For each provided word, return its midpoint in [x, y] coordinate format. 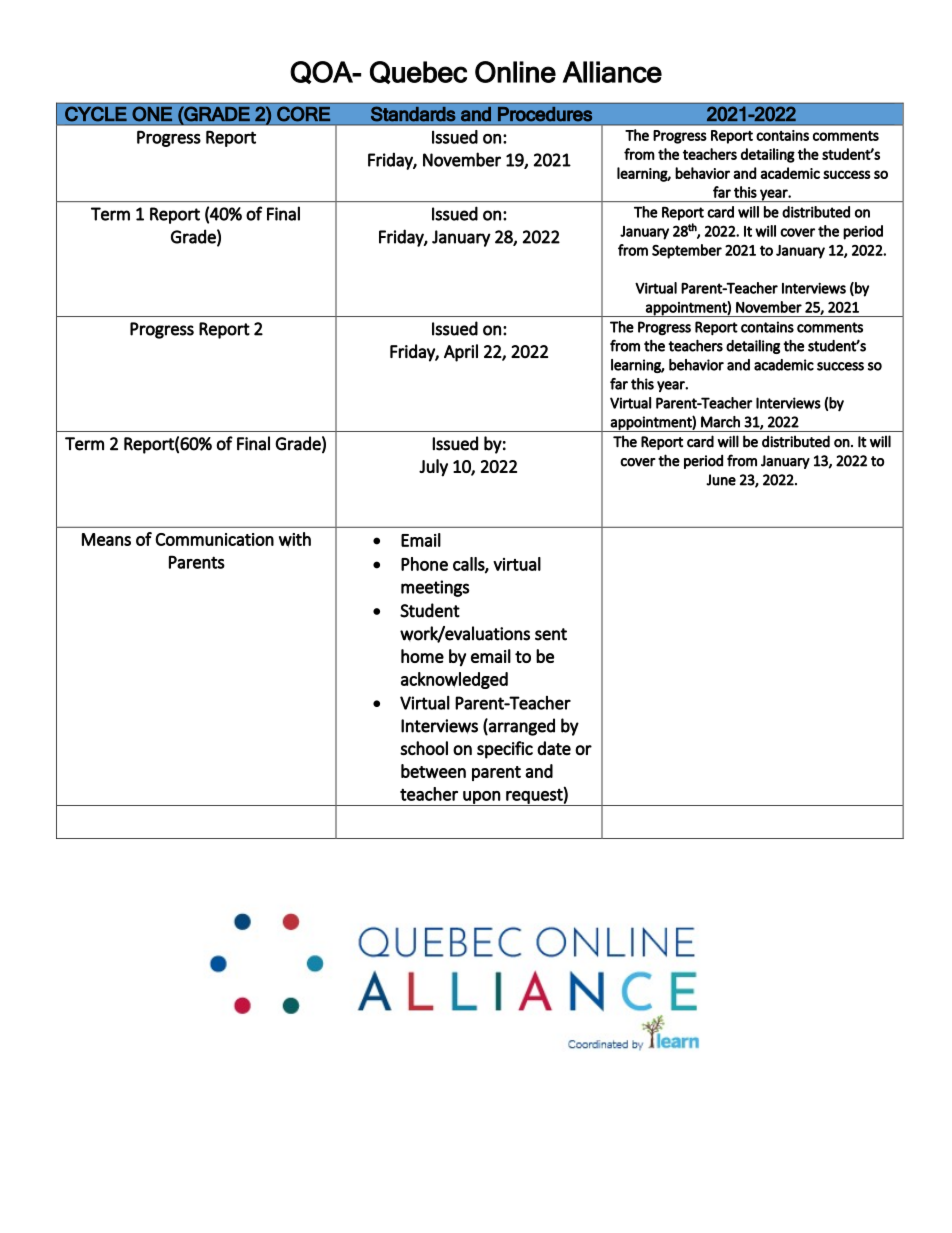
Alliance [612, 72]
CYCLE [96, 114]
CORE [303, 114]
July [433, 468]
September [687, 251]
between [433, 771]
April [461, 353]
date [554, 748]
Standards [413, 114]
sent [551, 634]
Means [106, 539]
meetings [435, 588]
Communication [214, 539]
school [424, 748]
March [720, 422]
